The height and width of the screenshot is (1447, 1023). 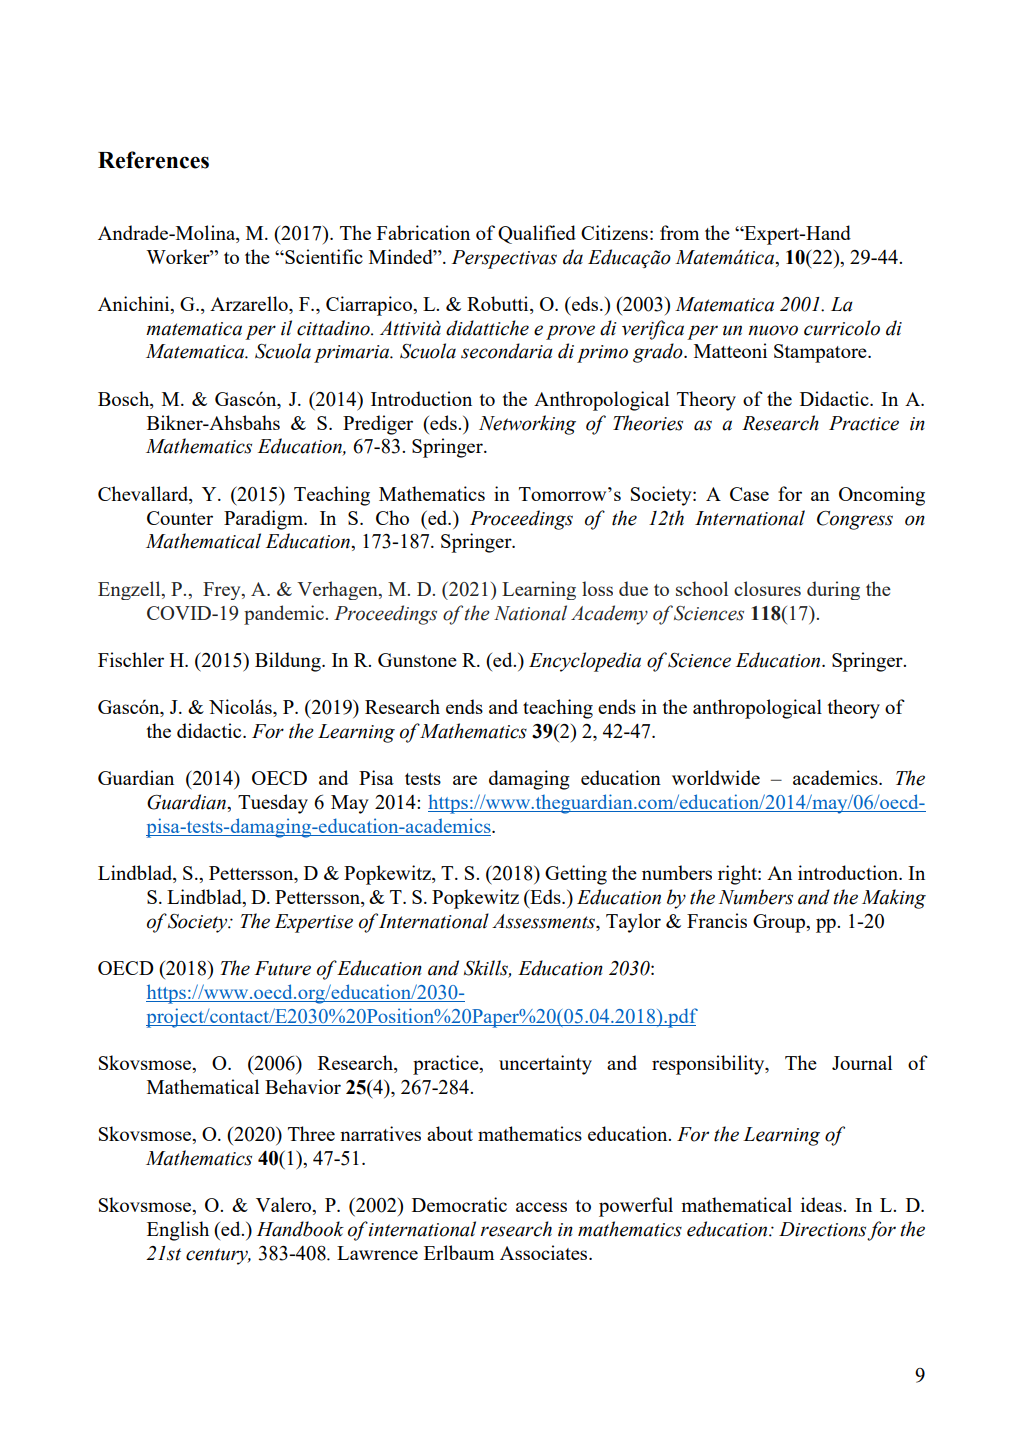 I want to click on pandemic, so click(x=284, y=615).
